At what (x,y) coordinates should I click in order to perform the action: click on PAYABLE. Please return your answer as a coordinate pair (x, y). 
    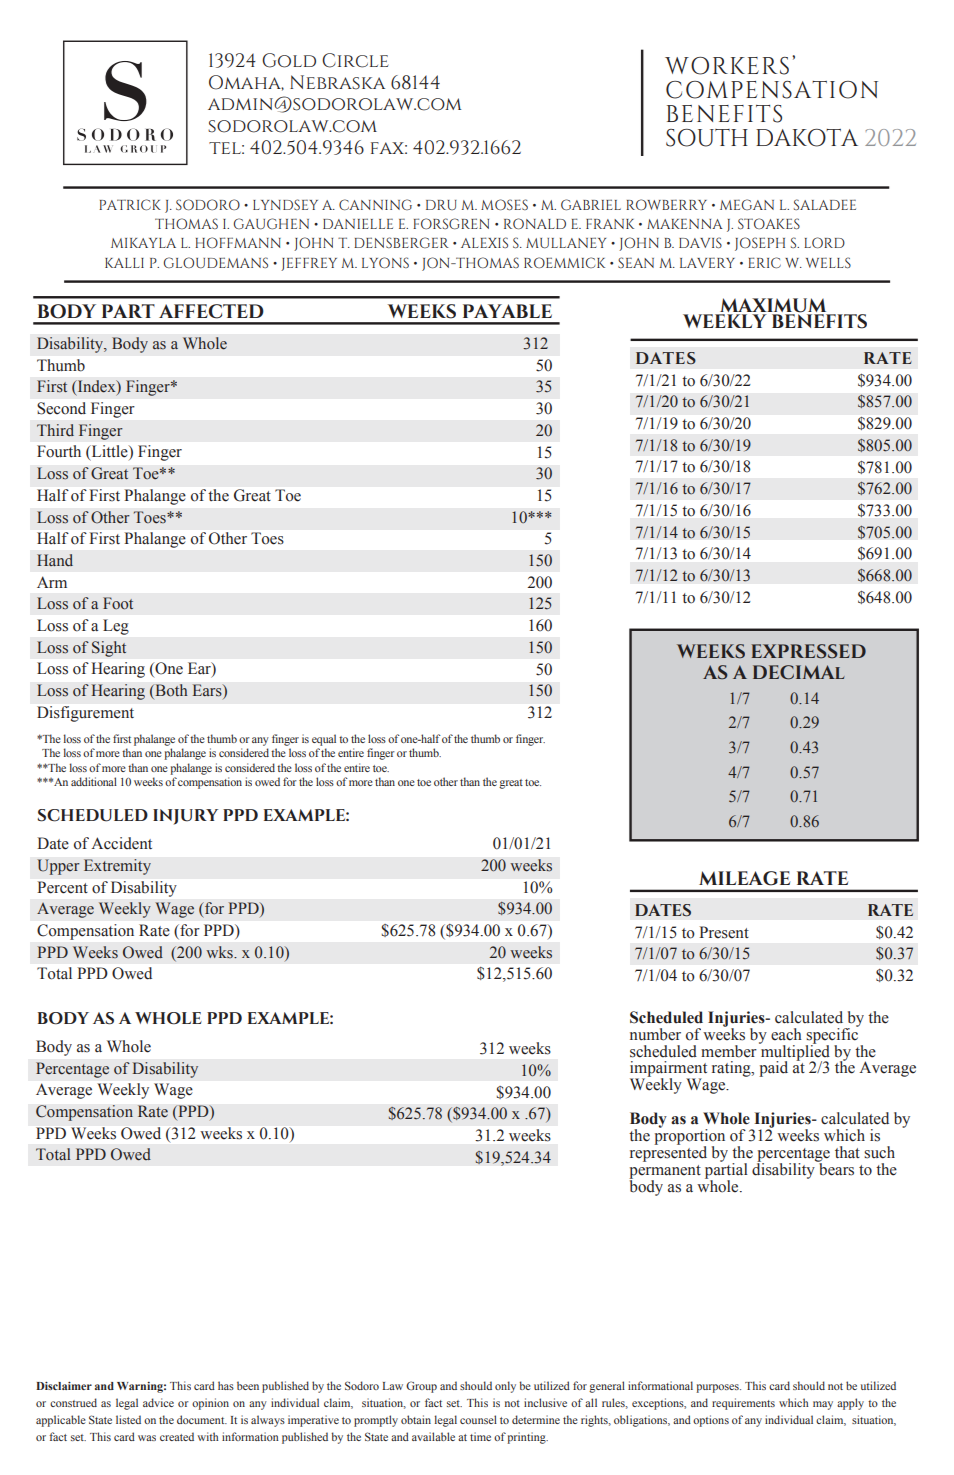
    Looking at the image, I should click on (507, 311).
